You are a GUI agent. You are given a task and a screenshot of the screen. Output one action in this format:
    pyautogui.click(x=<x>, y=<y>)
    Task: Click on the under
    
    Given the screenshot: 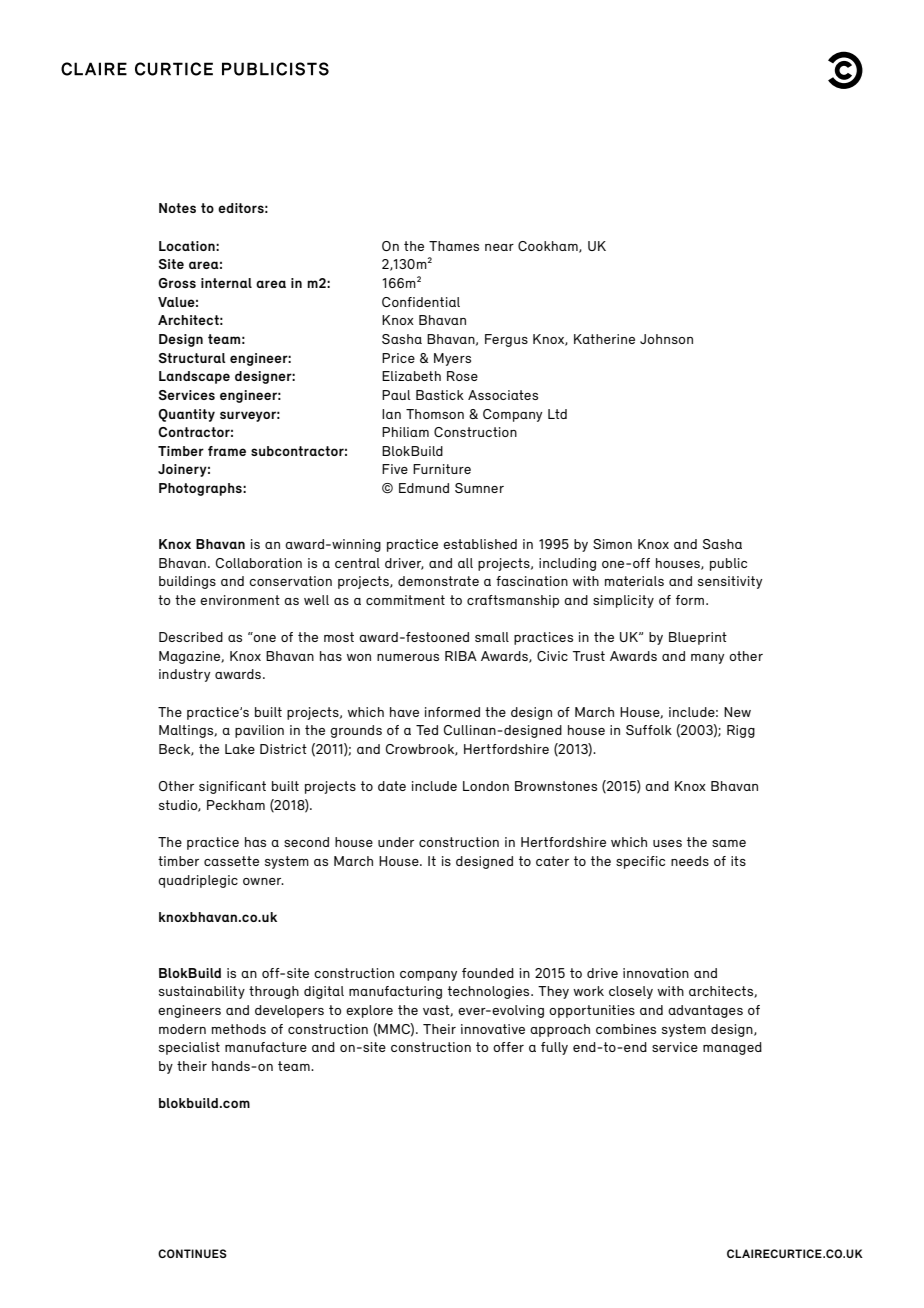 What is the action you would take?
    pyautogui.click(x=396, y=842)
